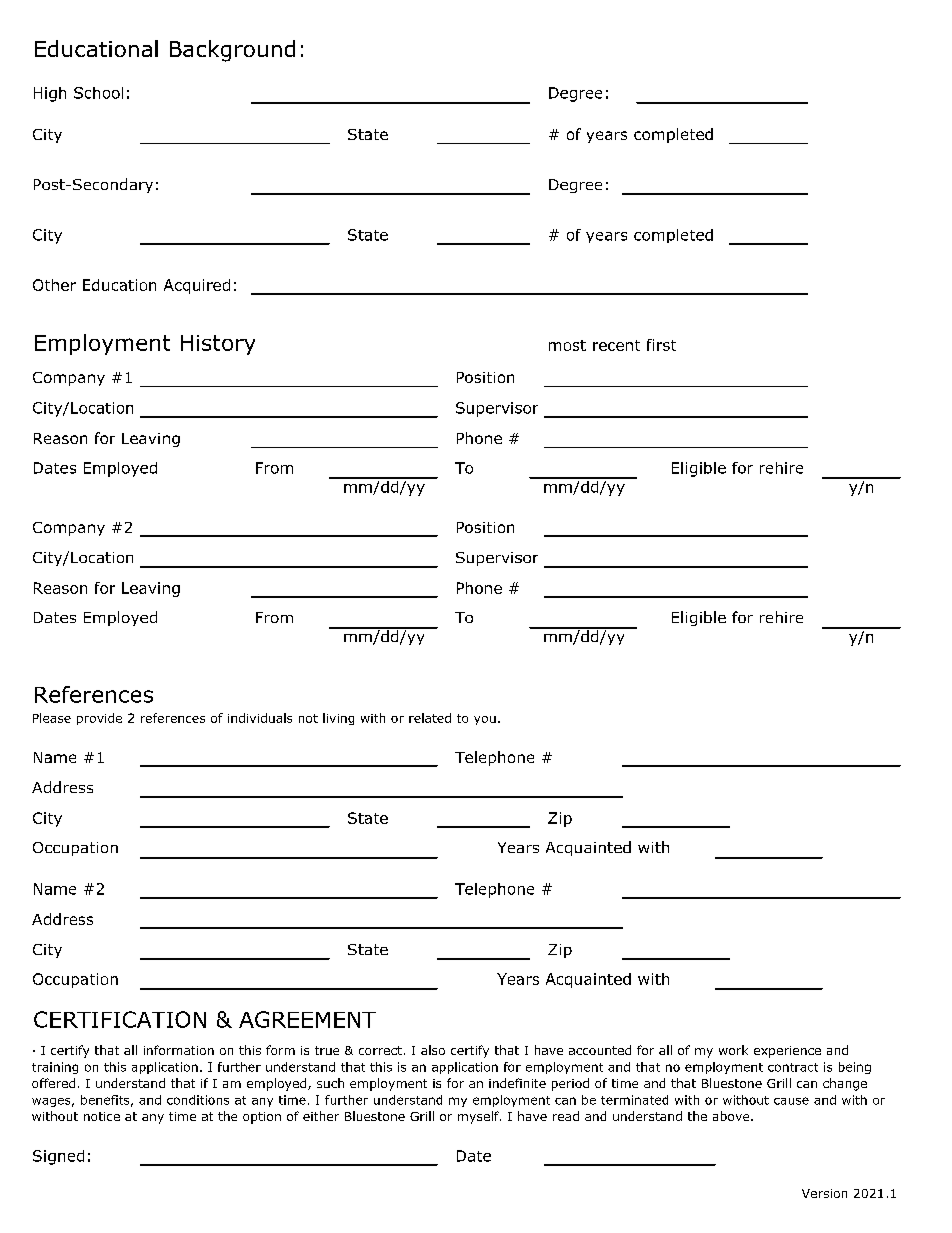 The width and height of the screenshot is (952, 1233). What do you see at coordinates (232, 51) in the screenshot?
I see `Background` at bounding box center [232, 51].
